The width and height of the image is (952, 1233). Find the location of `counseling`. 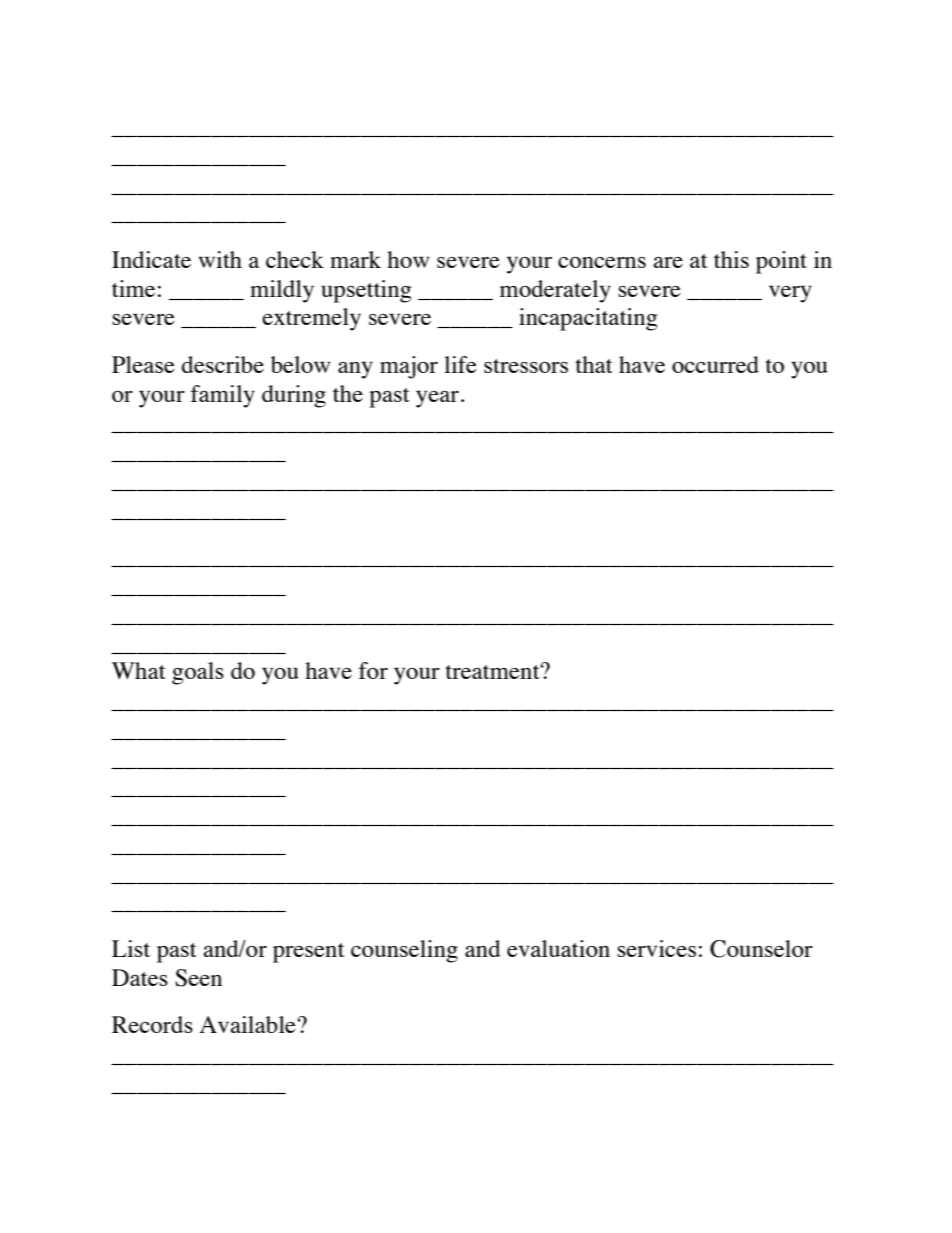

counseling is located at coordinates (404, 951).
